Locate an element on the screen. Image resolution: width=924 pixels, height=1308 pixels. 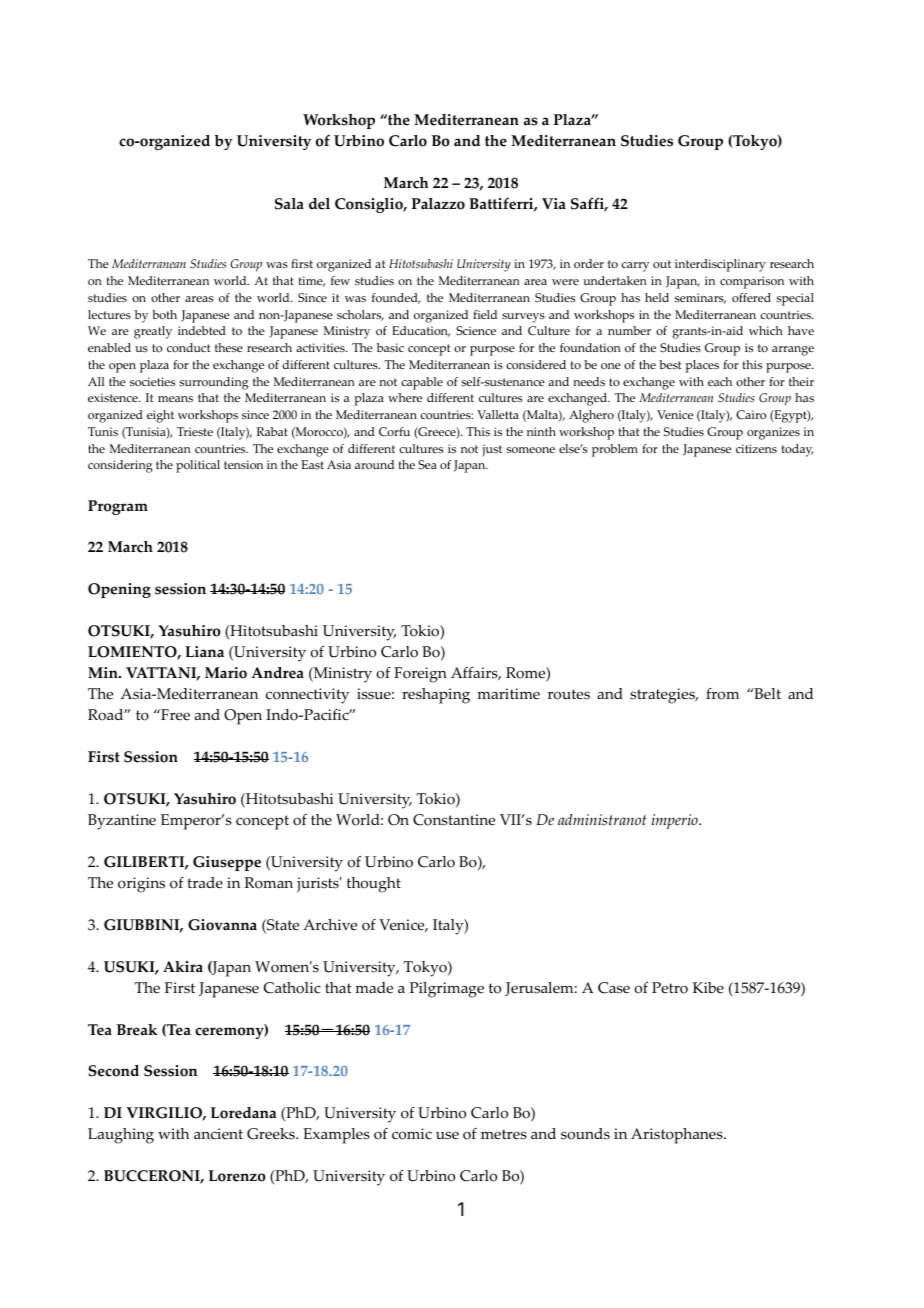
Free is located at coordinates (174, 715).
